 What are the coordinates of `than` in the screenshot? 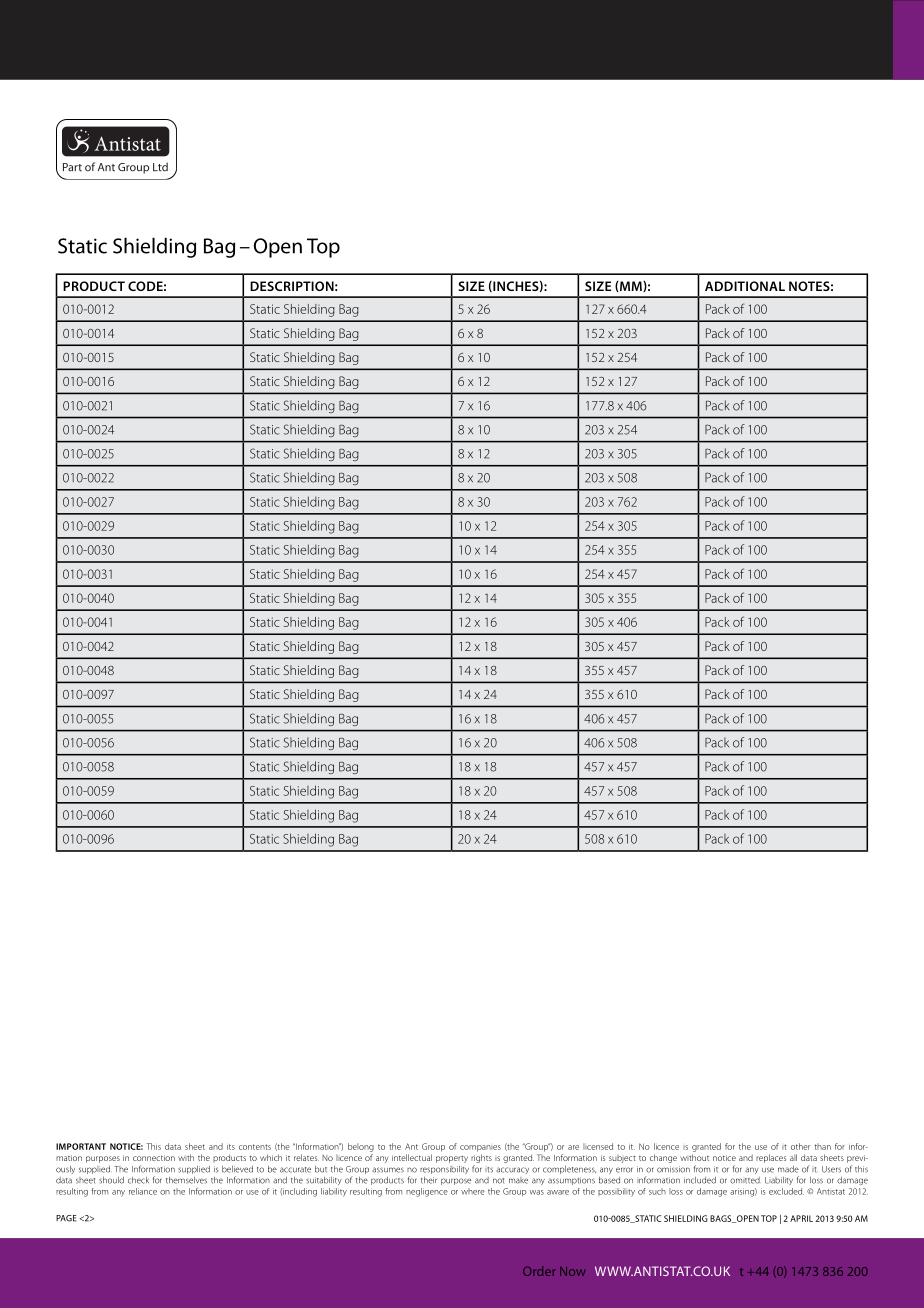 It's located at (822, 1146).
